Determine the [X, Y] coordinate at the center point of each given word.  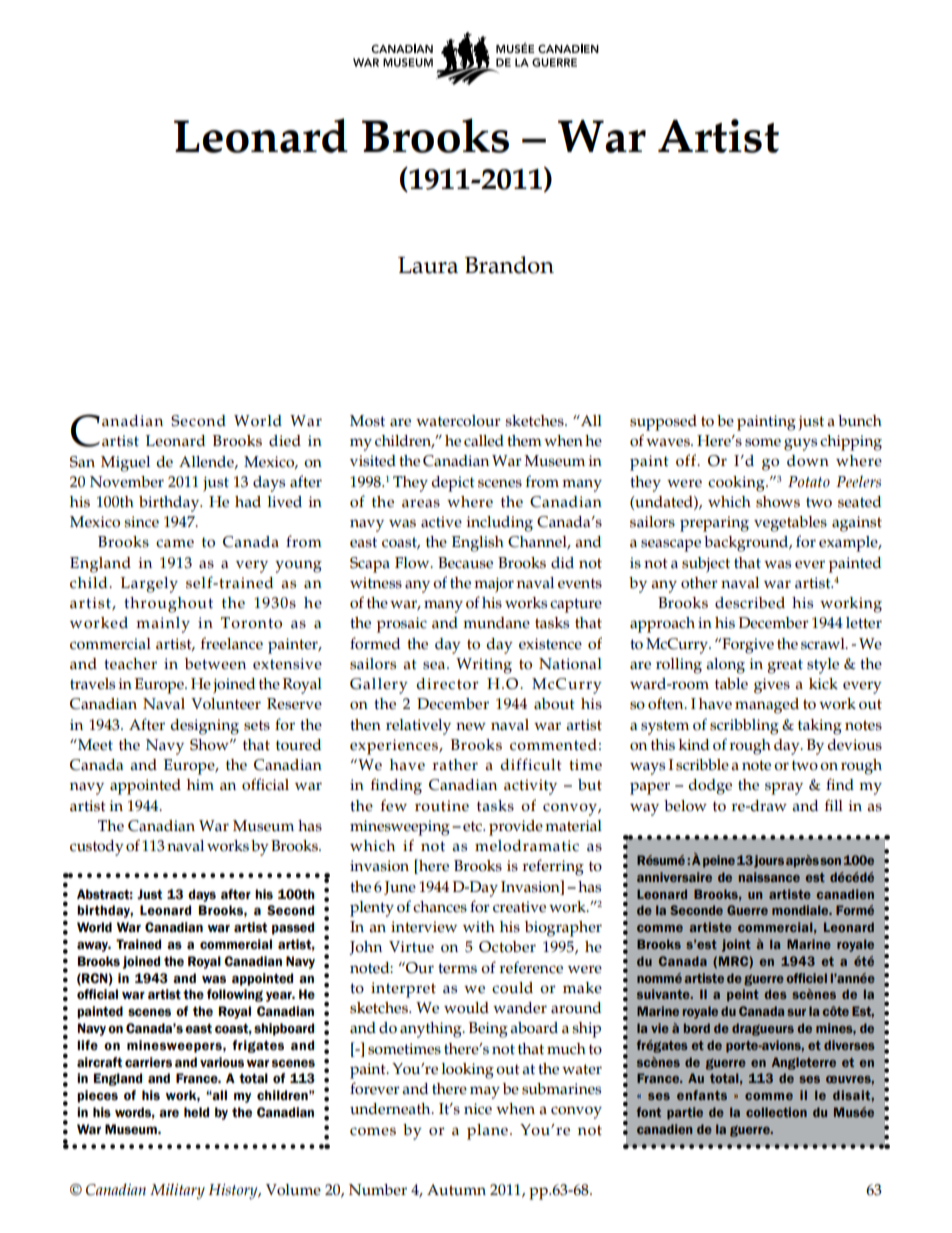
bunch [860, 421]
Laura [428, 265]
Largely [149, 585]
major [494, 585]
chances [440, 907]
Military [177, 1191]
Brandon [509, 265]
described [750, 603]
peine [719, 861]
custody [97, 848]
